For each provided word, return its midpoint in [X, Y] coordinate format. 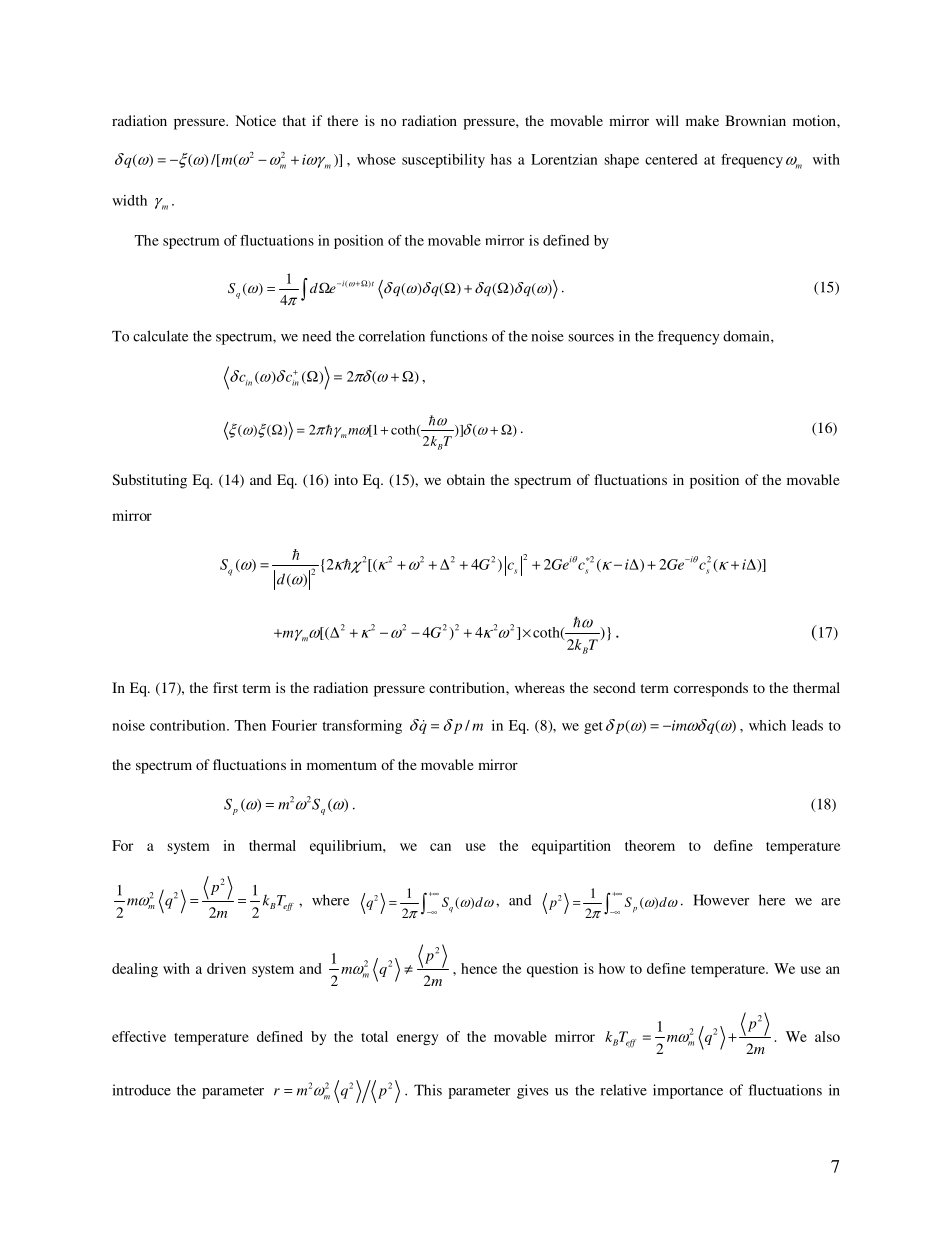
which [767, 725]
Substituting [149, 481]
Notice [255, 120]
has [501, 159]
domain [747, 336]
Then [250, 725]
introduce [142, 1090]
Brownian [755, 120]
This [428, 1090]
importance [688, 1091]
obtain [466, 479]
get [593, 728]
